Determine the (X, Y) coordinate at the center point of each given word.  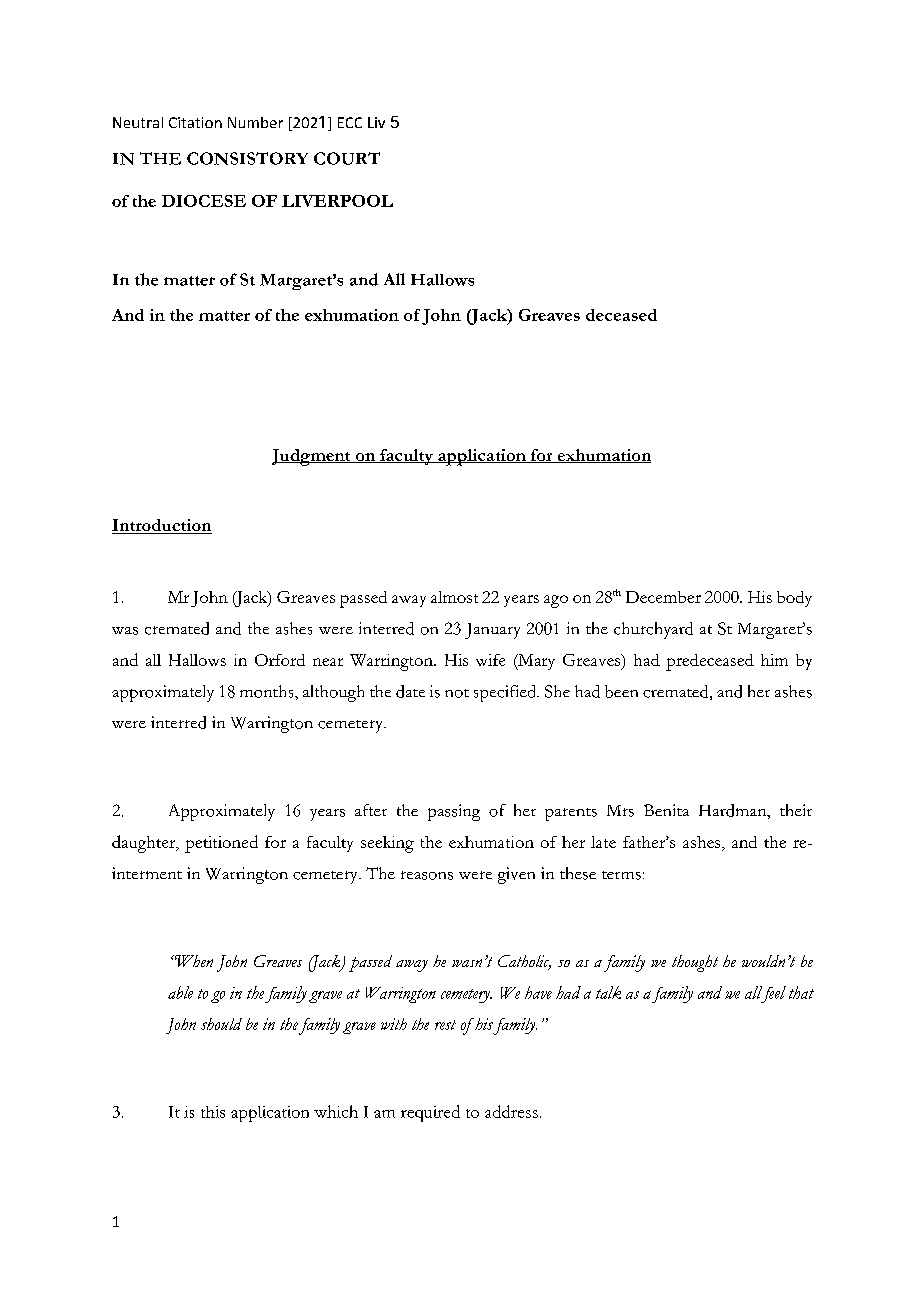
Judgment (312, 457)
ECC (350, 122)
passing (454, 812)
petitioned (221, 844)
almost (454, 597)
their (796, 810)
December (663, 597)
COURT (347, 158)
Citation (195, 122)
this (213, 1112)
